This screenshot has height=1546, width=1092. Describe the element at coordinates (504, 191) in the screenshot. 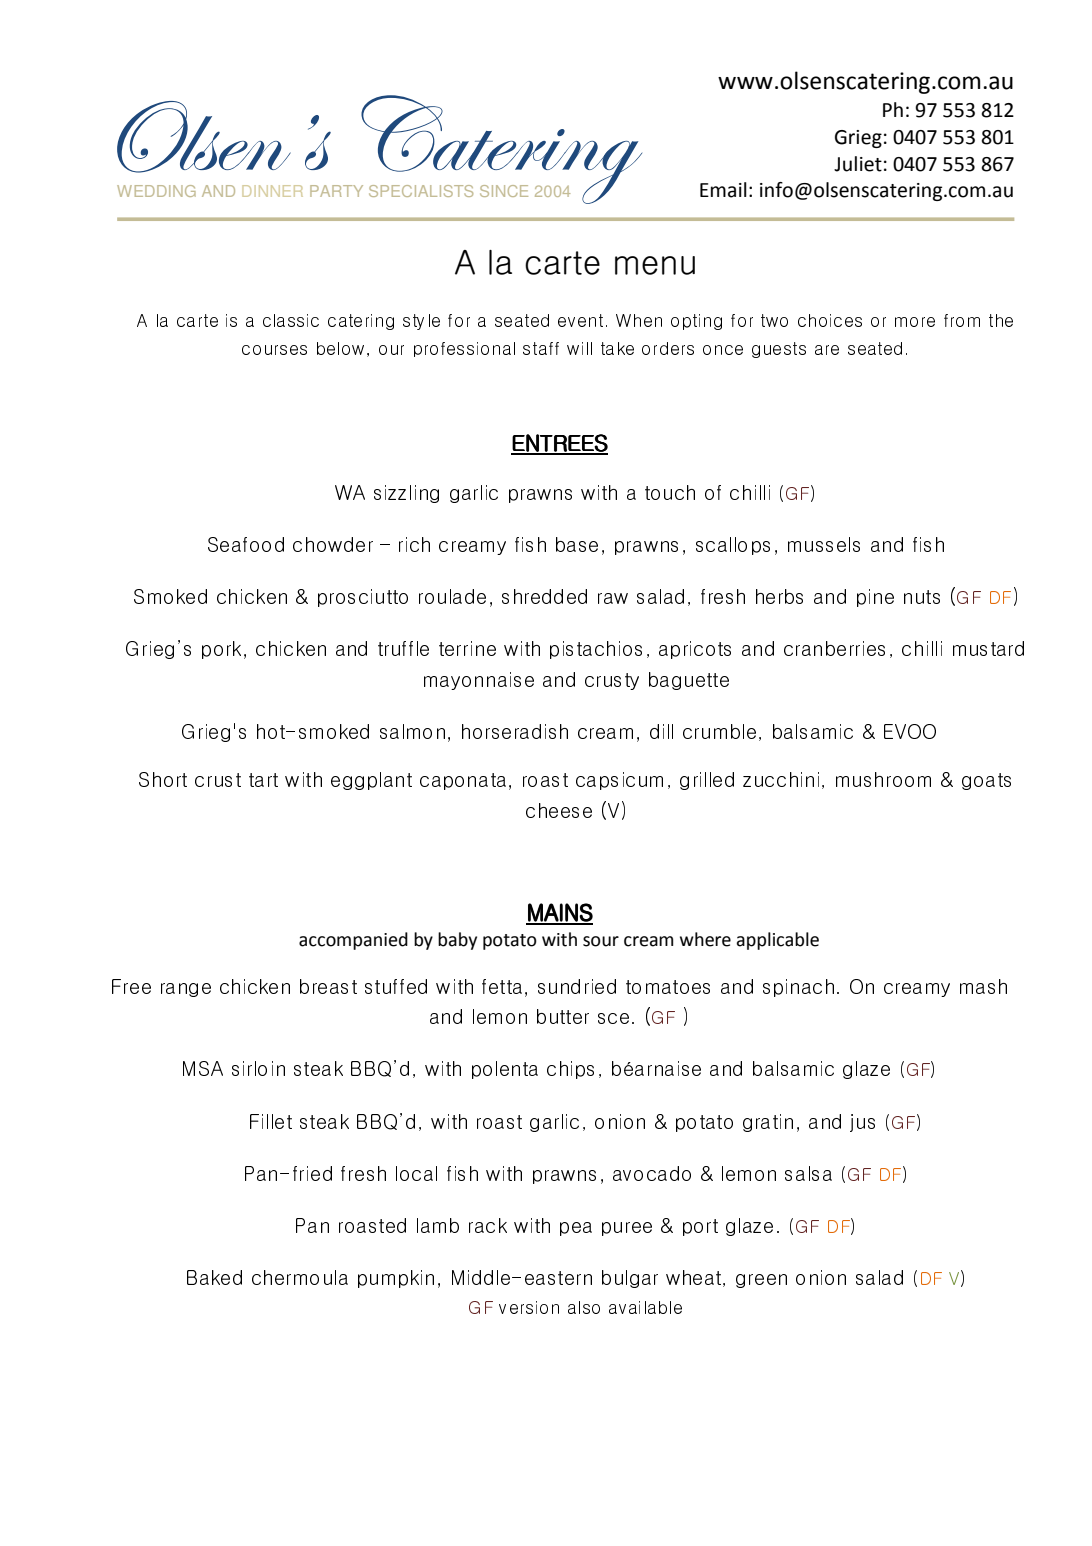

I see `SINCE` at that location.
